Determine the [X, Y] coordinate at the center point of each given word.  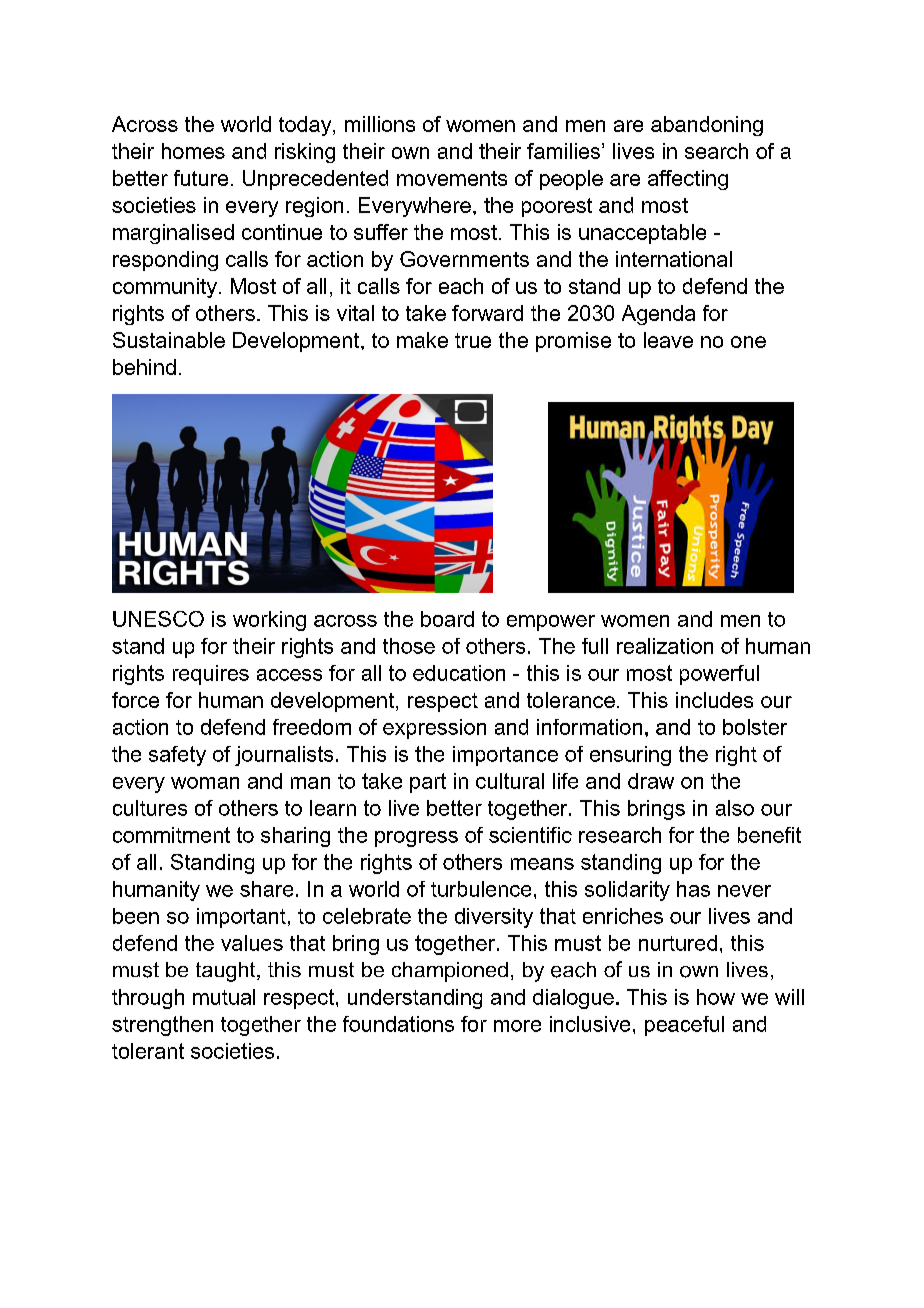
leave [668, 340]
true [473, 340]
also [735, 808]
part [428, 783]
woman [205, 783]
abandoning [707, 126]
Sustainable [169, 340]
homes [193, 151]
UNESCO [158, 619]
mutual [224, 997]
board [447, 619]
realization [665, 646]
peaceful [684, 1026]
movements [452, 178]
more [517, 1026]
